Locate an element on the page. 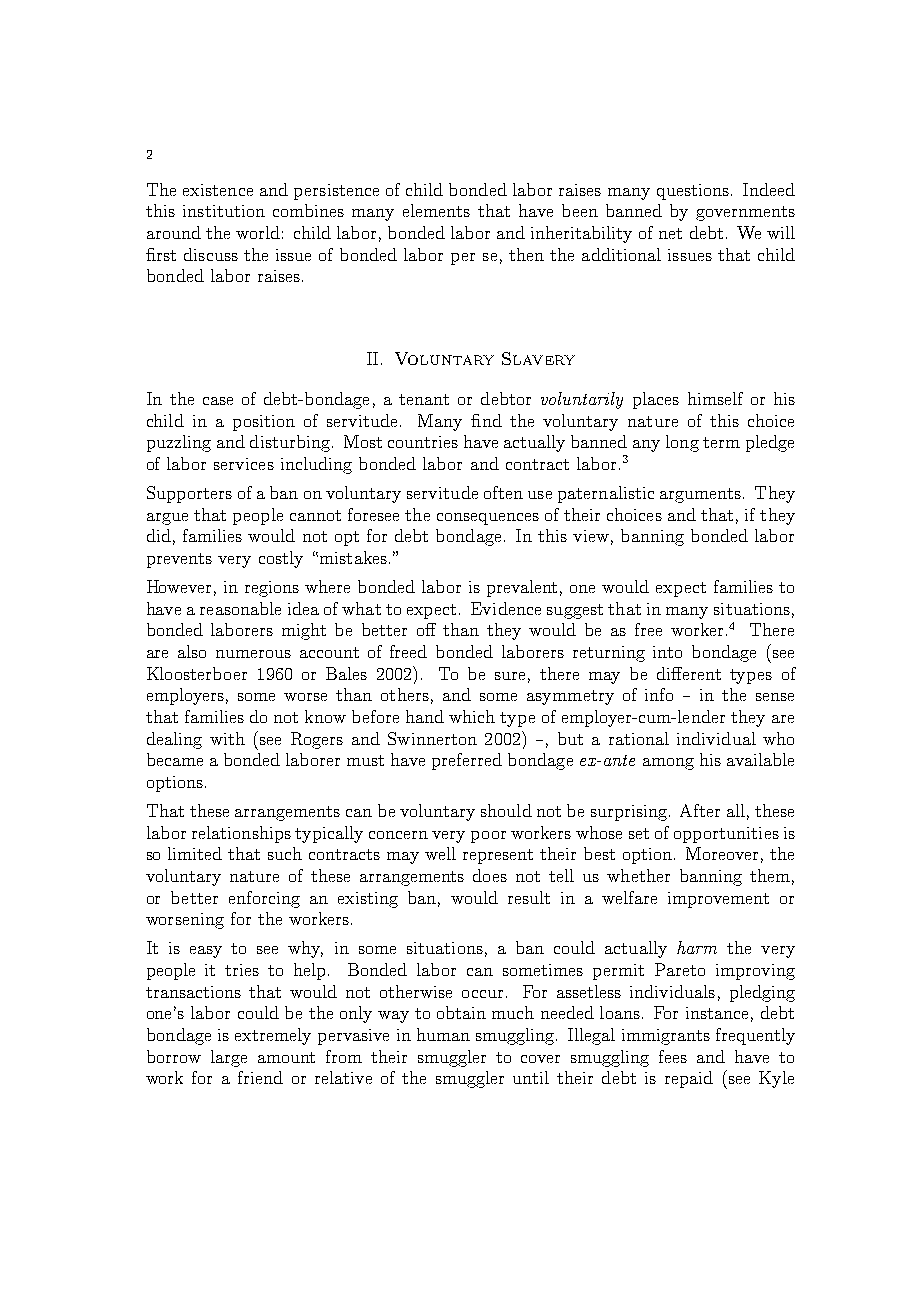  off is located at coordinates (426, 629).
